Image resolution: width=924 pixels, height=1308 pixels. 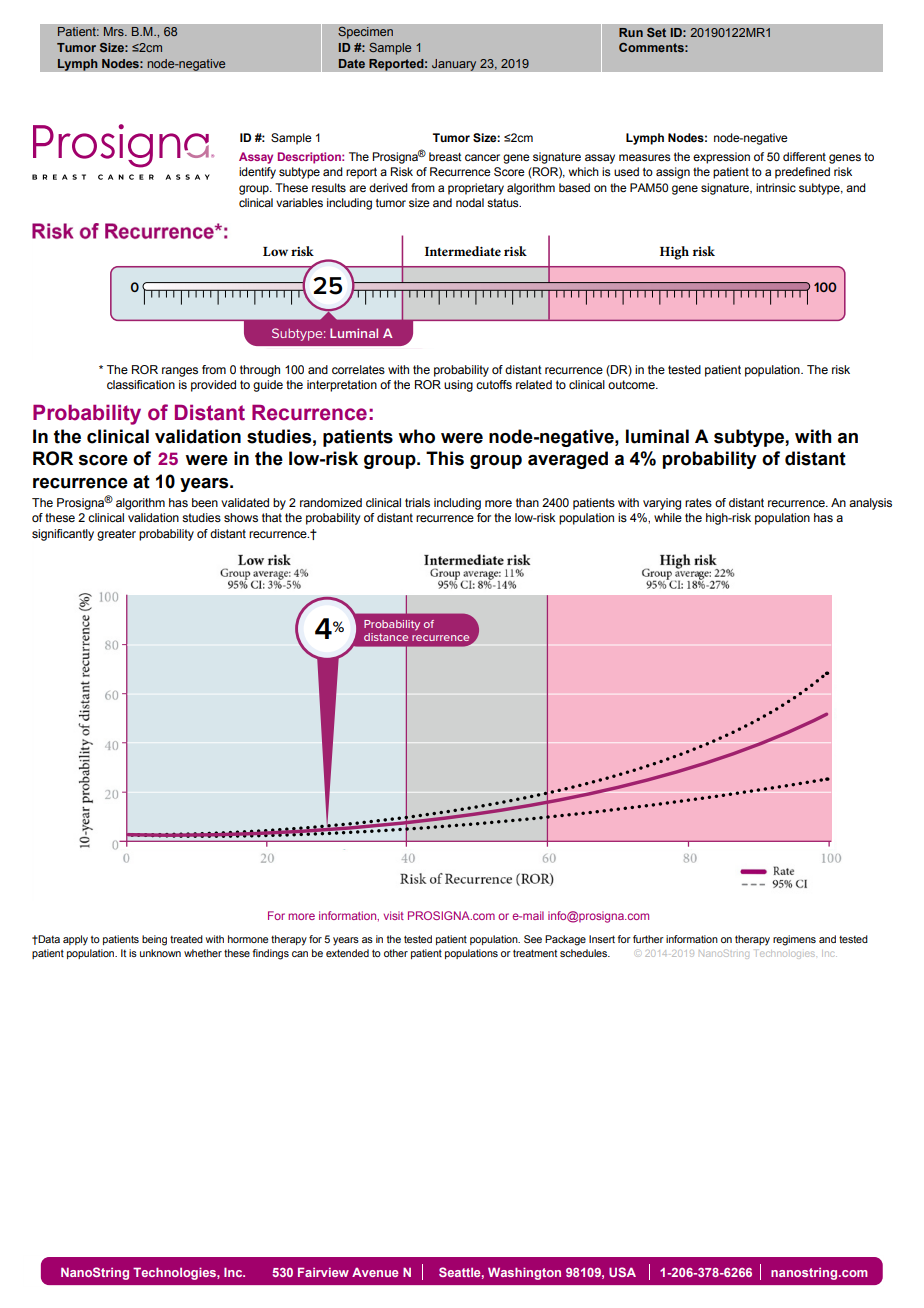 I want to click on See, so click(x=533, y=939).
